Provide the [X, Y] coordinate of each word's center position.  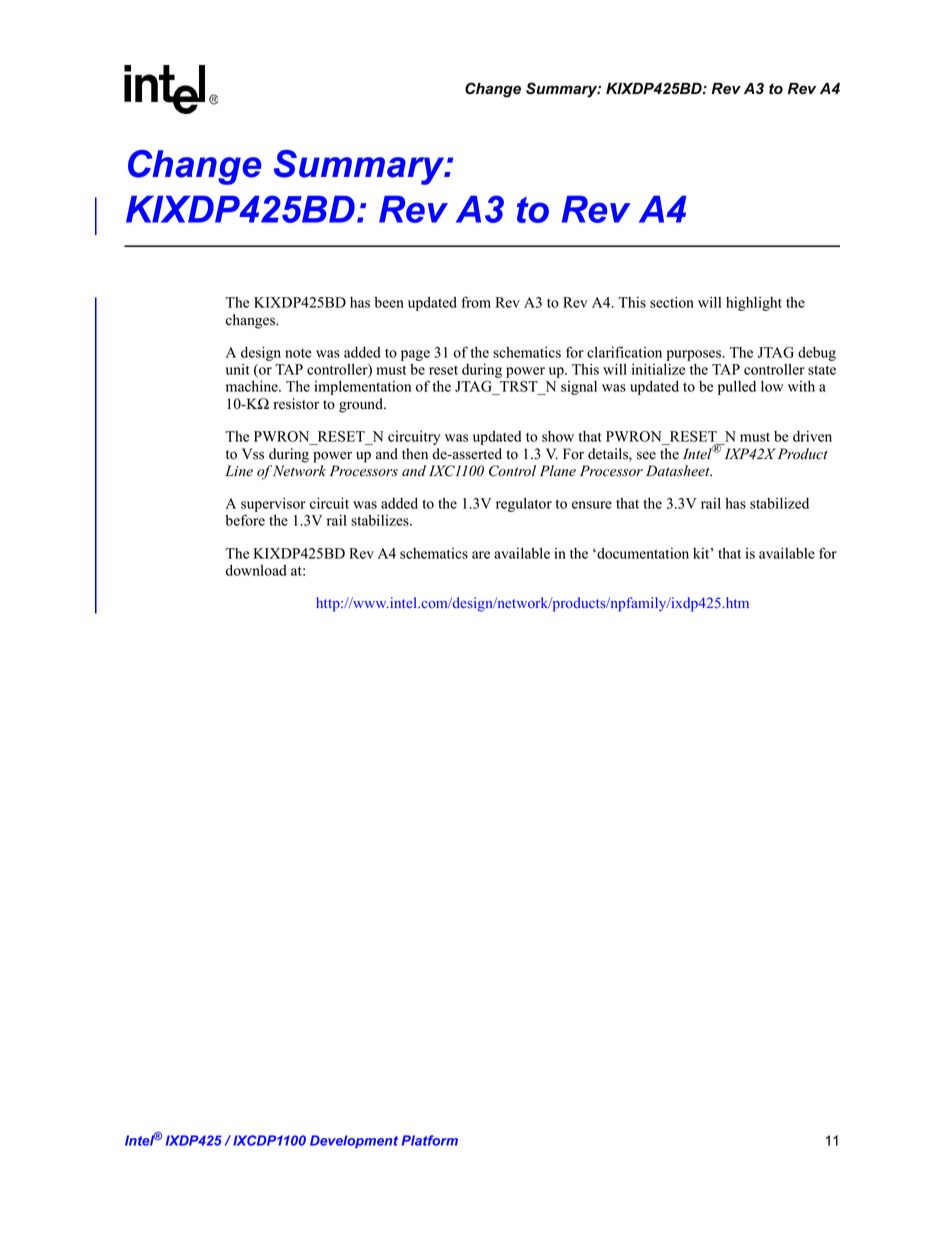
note [298, 353]
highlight [754, 304]
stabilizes [381, 520]
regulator [524, 505]
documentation [642, 553]
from [476, 302]
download [256, 570]
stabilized [779, 503]
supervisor [273, 504]
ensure [592, 505]
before [245, 520]
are [481, 555]
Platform [430, 1140]
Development [354, 1142]
